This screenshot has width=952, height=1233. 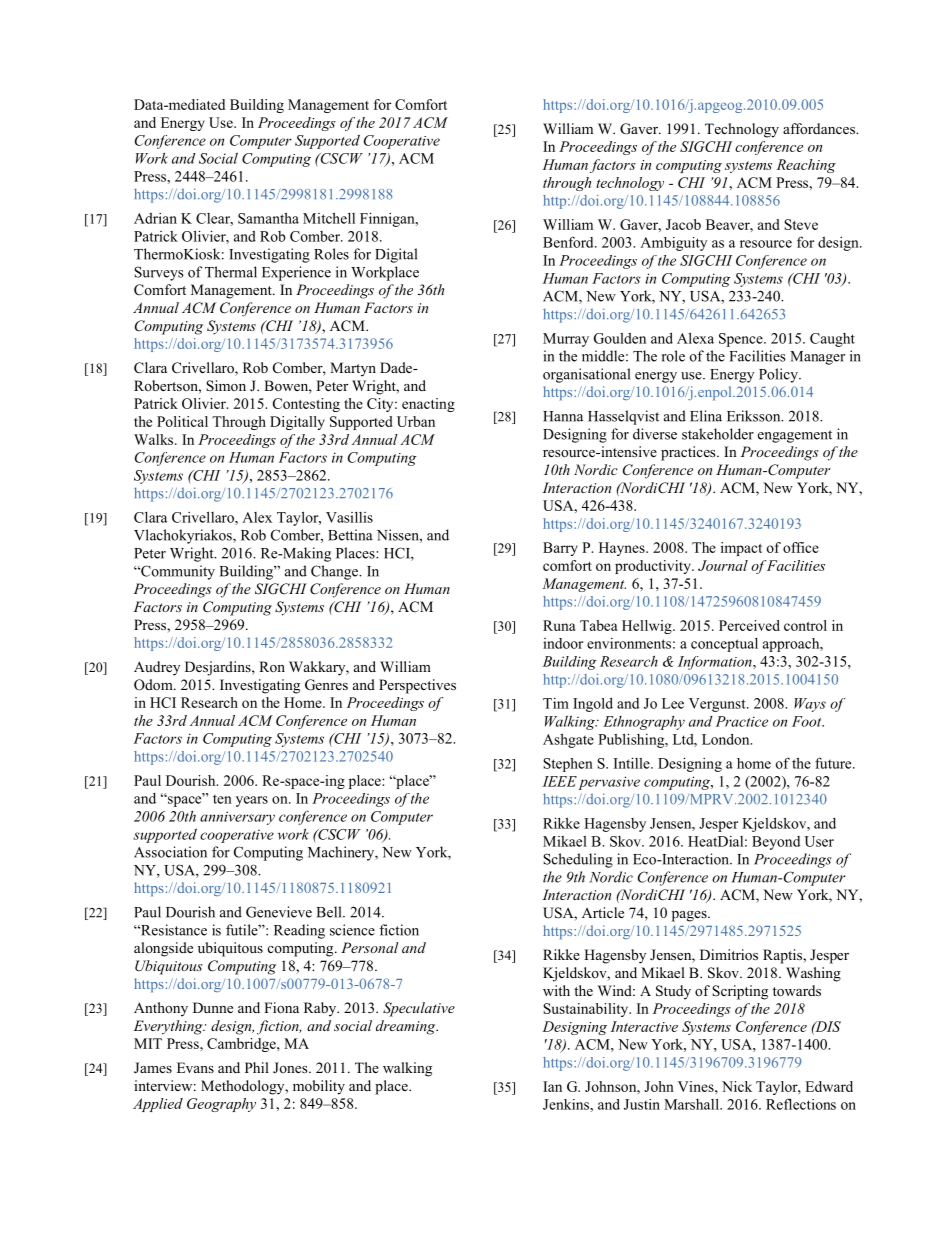 What do you see at coordinates (737, 1086) in the screenshot?
I see `Nick` at bounding box center [737, 1086].
